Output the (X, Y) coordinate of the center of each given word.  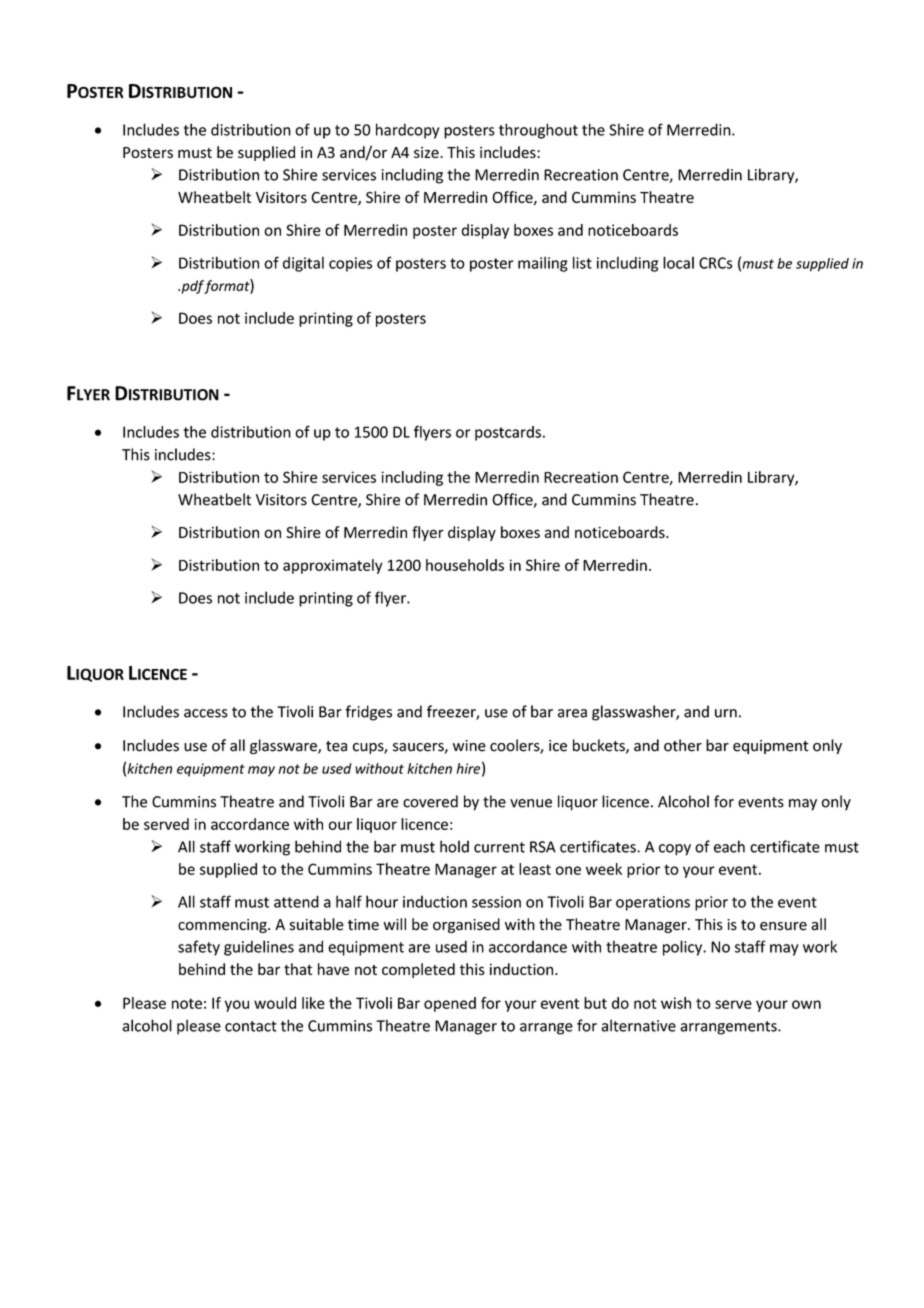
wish (676, 1003)
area (572, 713)
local (678, 262)
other (683, 745)
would (275, 1003)
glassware (284, 746)
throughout (538, 131)
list (582, 262)
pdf (192, 287)
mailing (543, 264)
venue (531, 803)
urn (726, 713)
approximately (333, 566)
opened (450, 1004)
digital (303, 264)
